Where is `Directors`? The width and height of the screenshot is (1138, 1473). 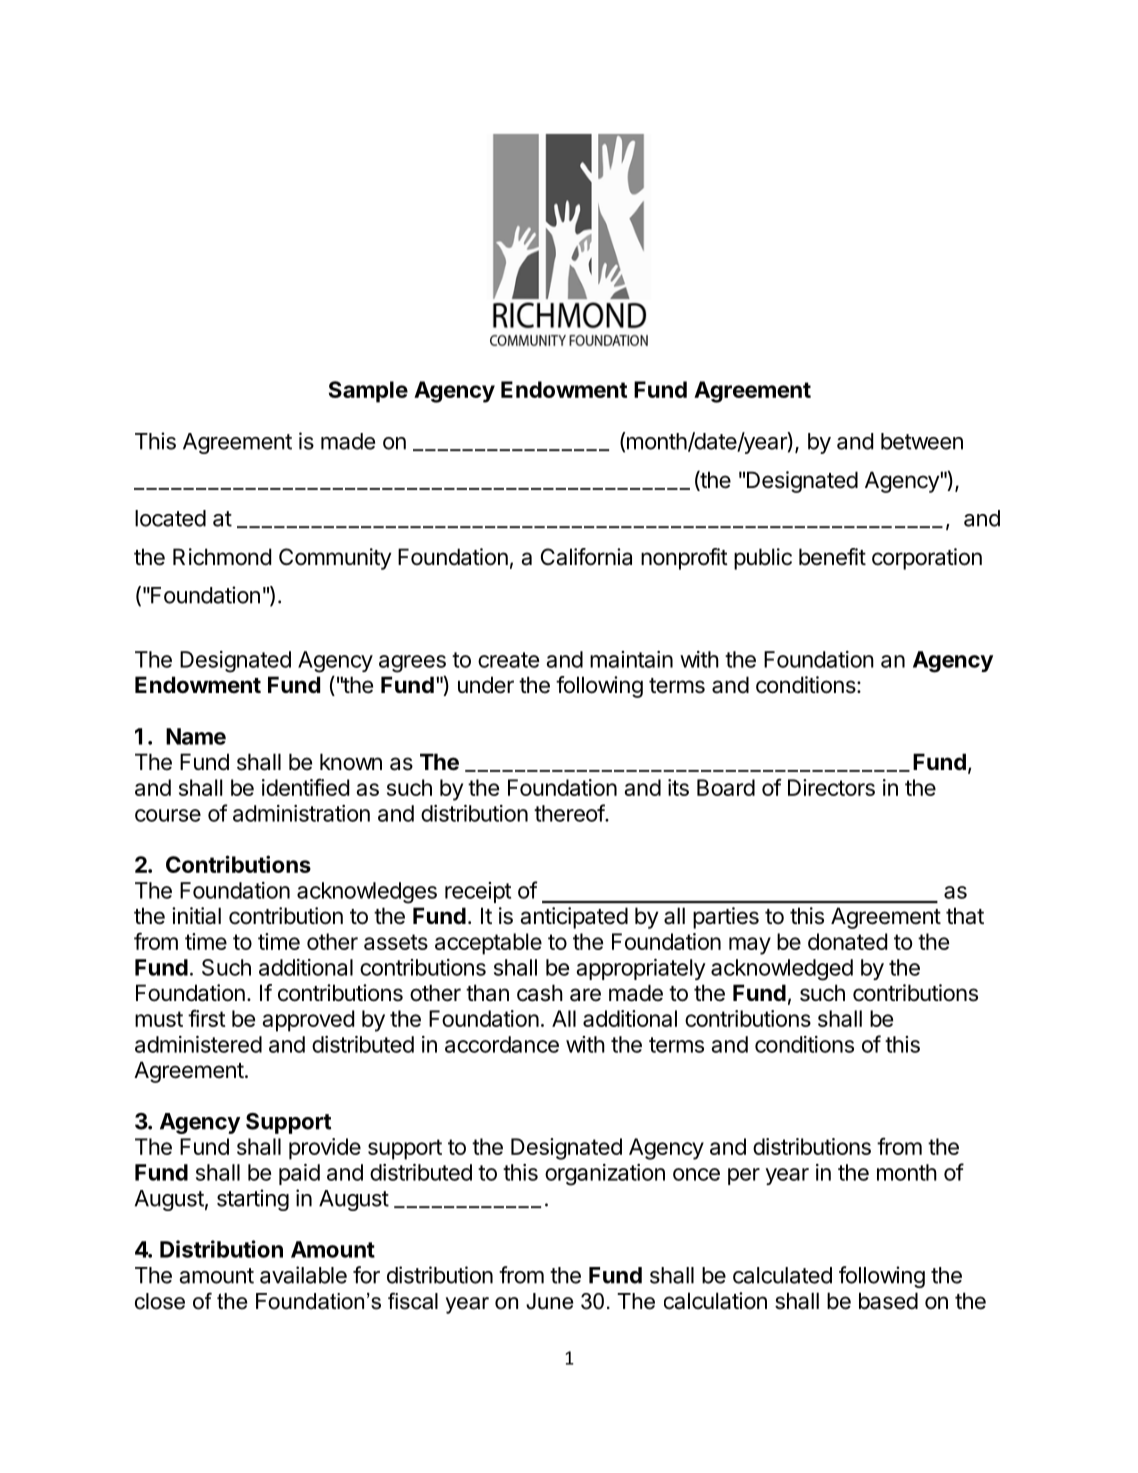 Directors is located at coordinates (831, 787).
